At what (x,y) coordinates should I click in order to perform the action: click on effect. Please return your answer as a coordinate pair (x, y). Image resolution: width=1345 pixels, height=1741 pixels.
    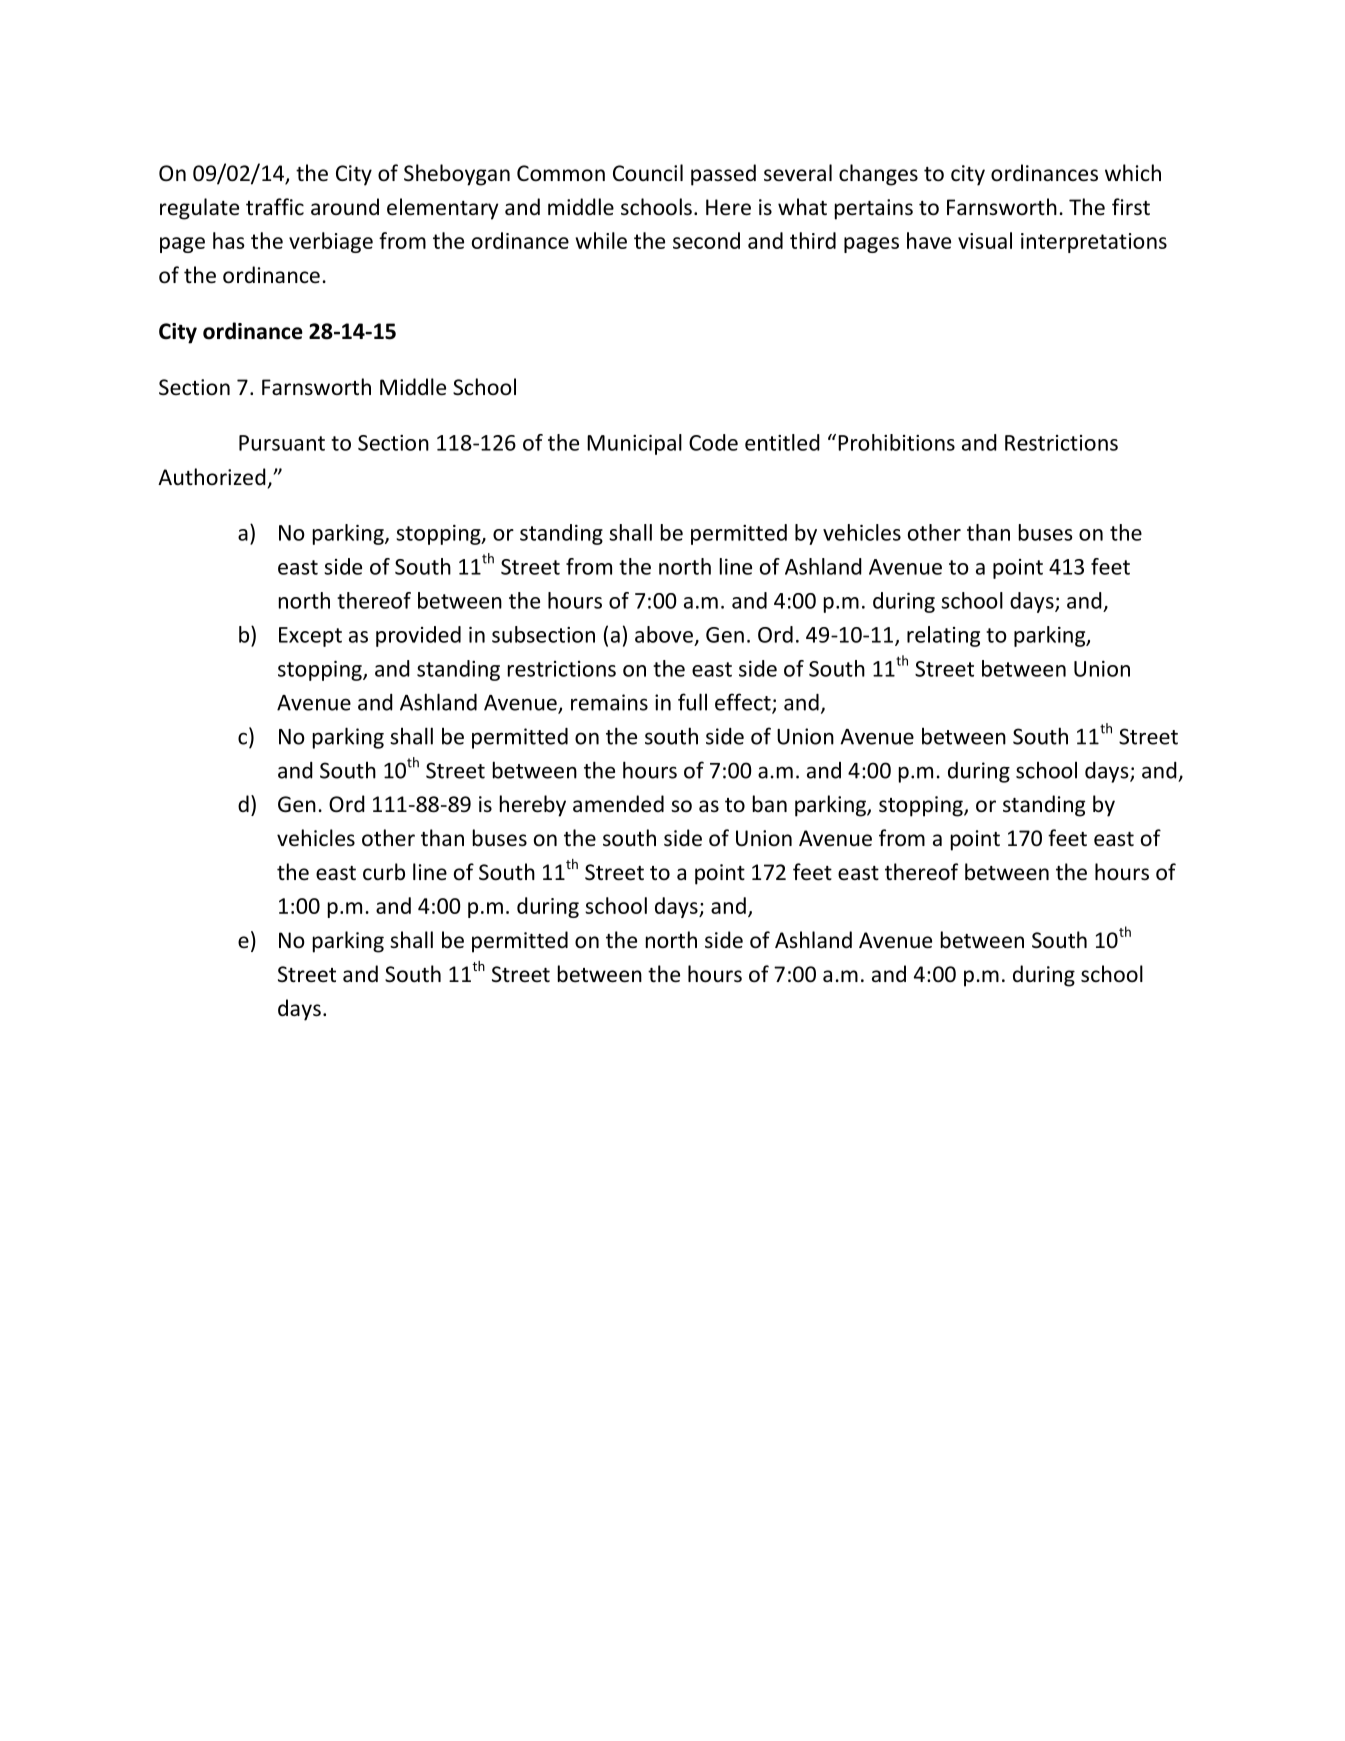
    Looking at the image, I should click on (744, 703).
